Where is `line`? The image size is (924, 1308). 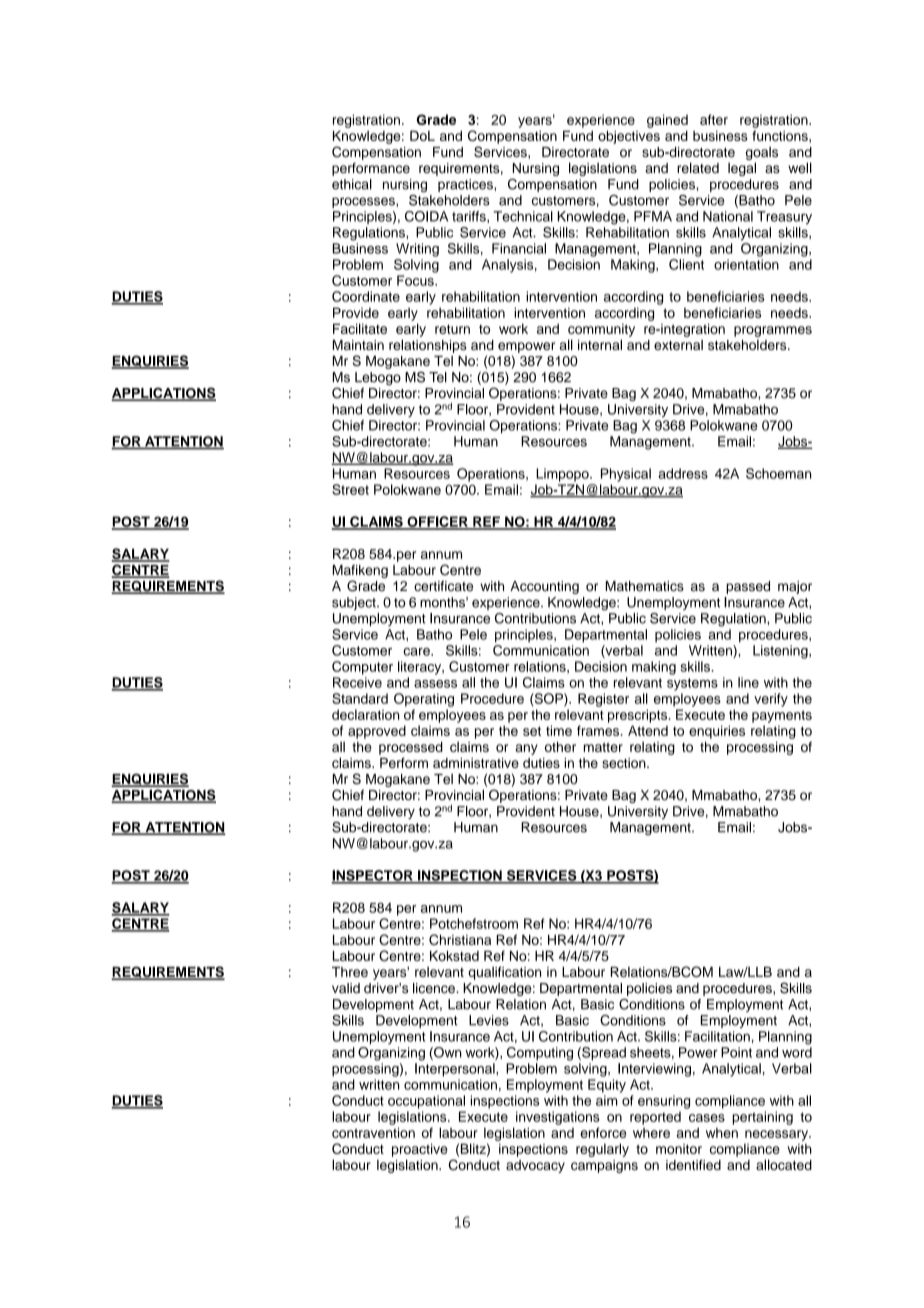
line is located at coordinates (748, 682).
